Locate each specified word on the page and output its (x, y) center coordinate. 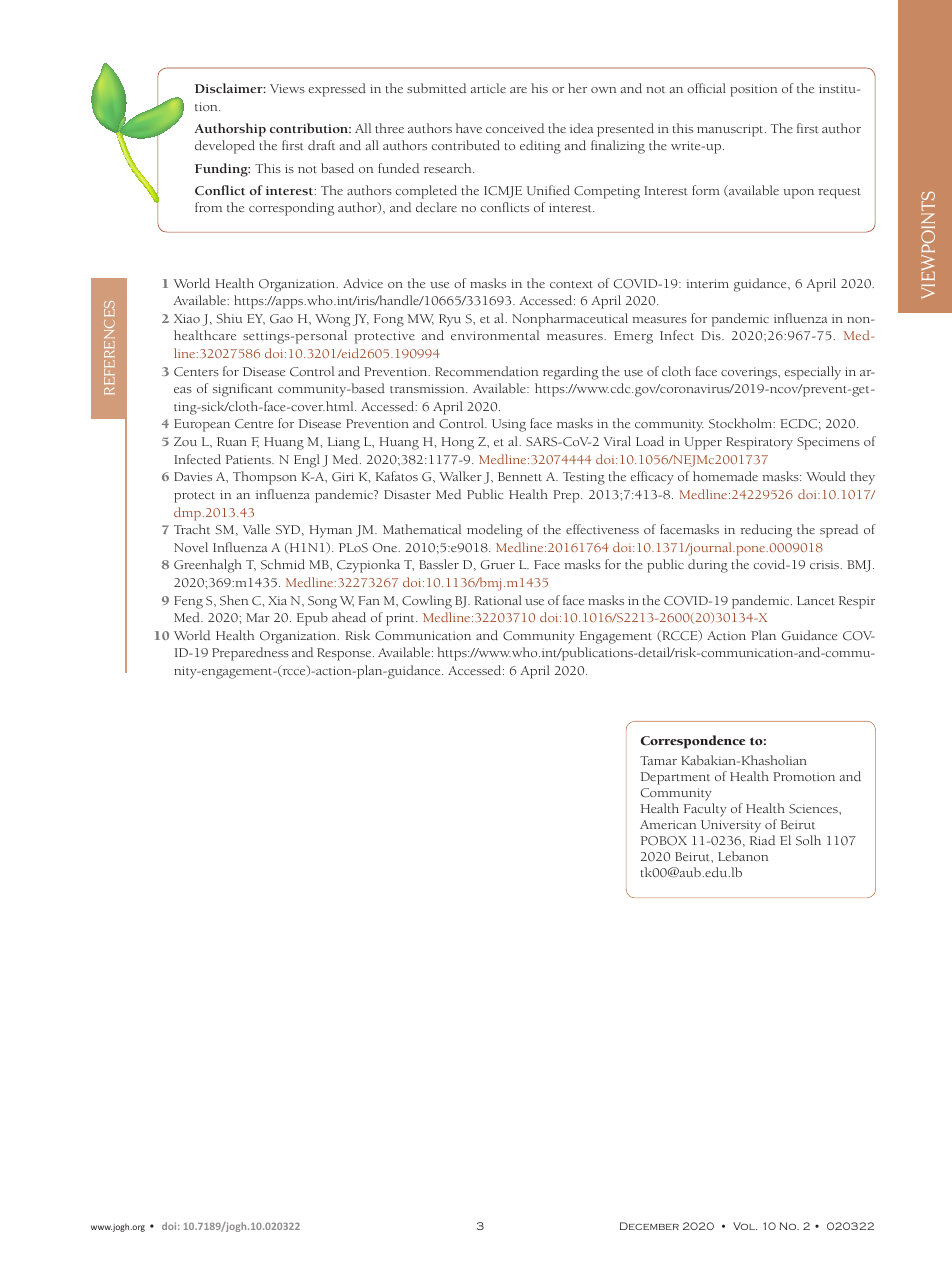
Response (345, 654)
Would (826, 476)
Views (287, 88)
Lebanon (743, 856)
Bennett (520, 476)
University (731, 826)
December (649, 1226)
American (668, 824)
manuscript (731, 130)
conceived (515, 128)
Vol (745, 1226)
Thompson (265, 478)
